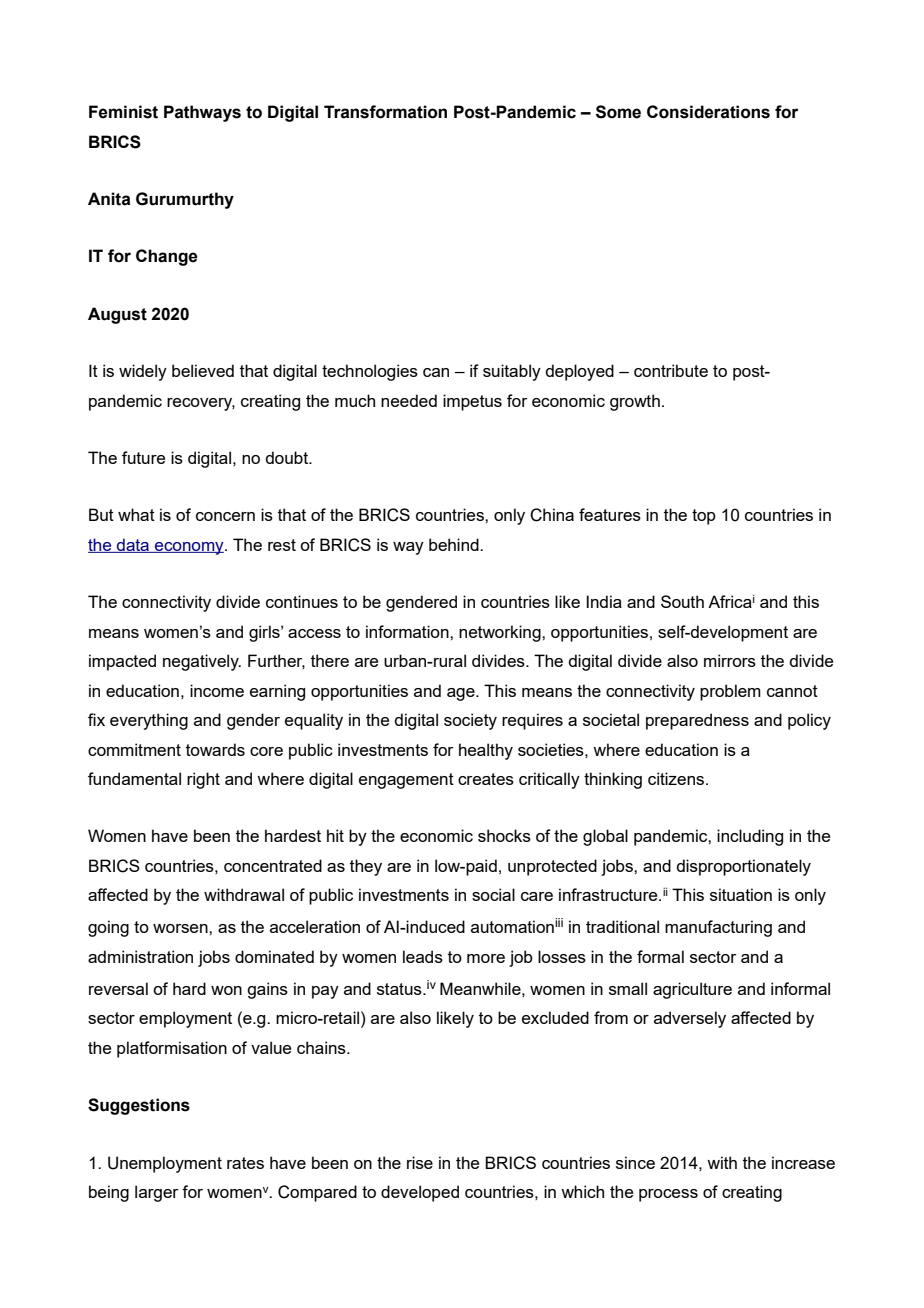 This image has height=1308, width=924. Describe the element at coordinates (708, 112) in the image. I see `Considerations` at that location.
